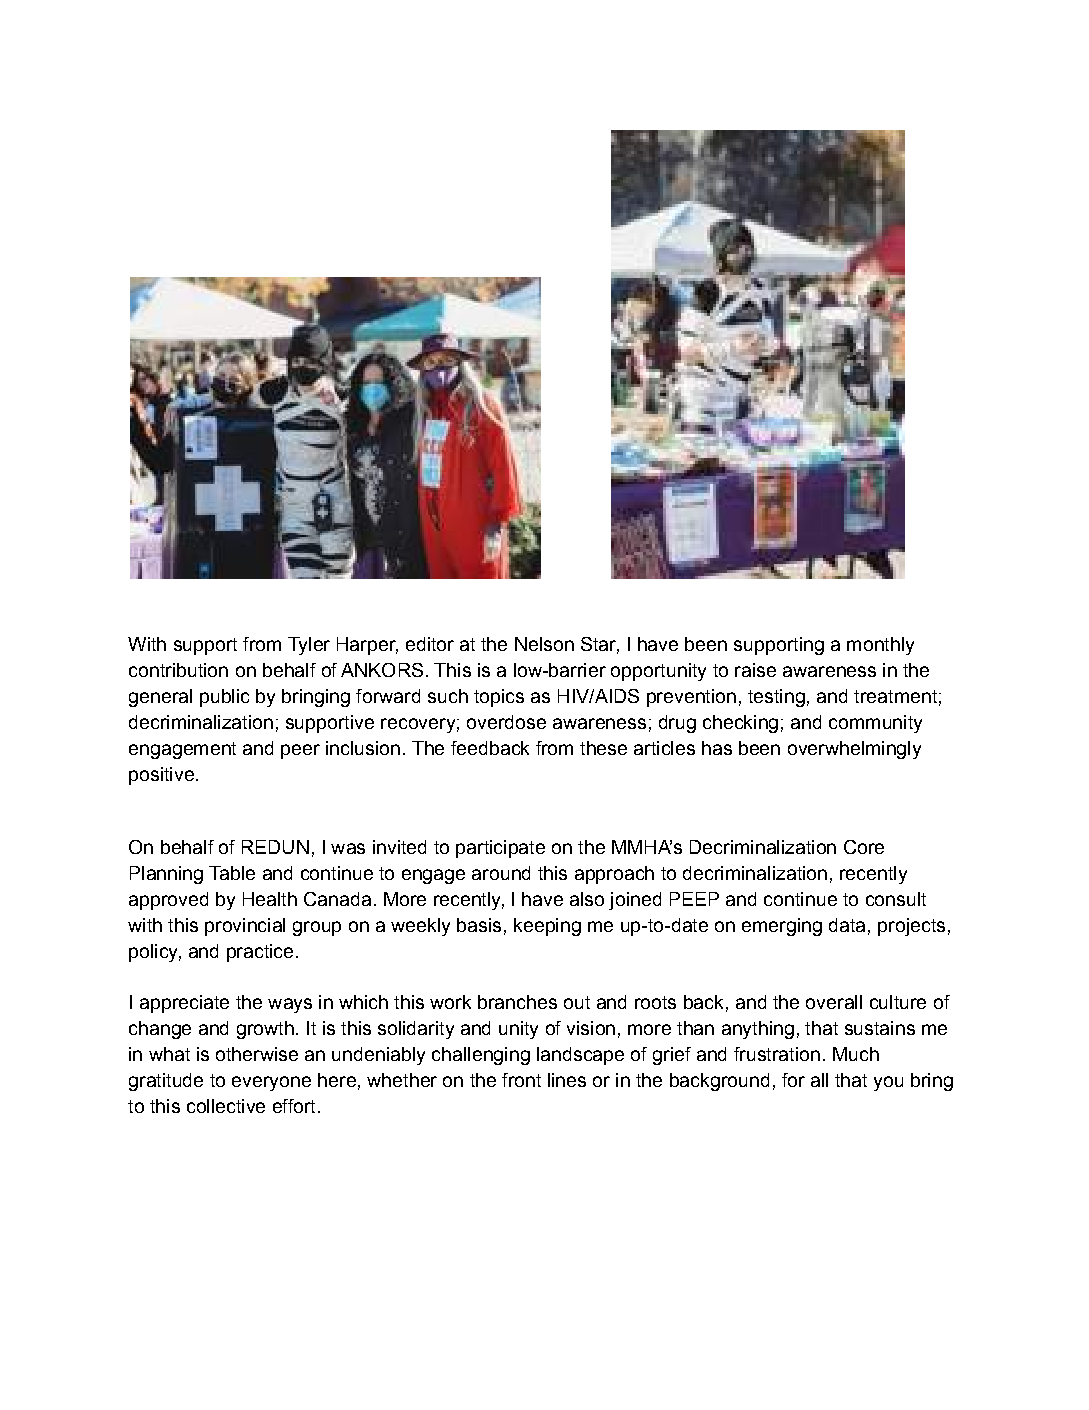  I want to click on Nelson, so click(544, 644).
